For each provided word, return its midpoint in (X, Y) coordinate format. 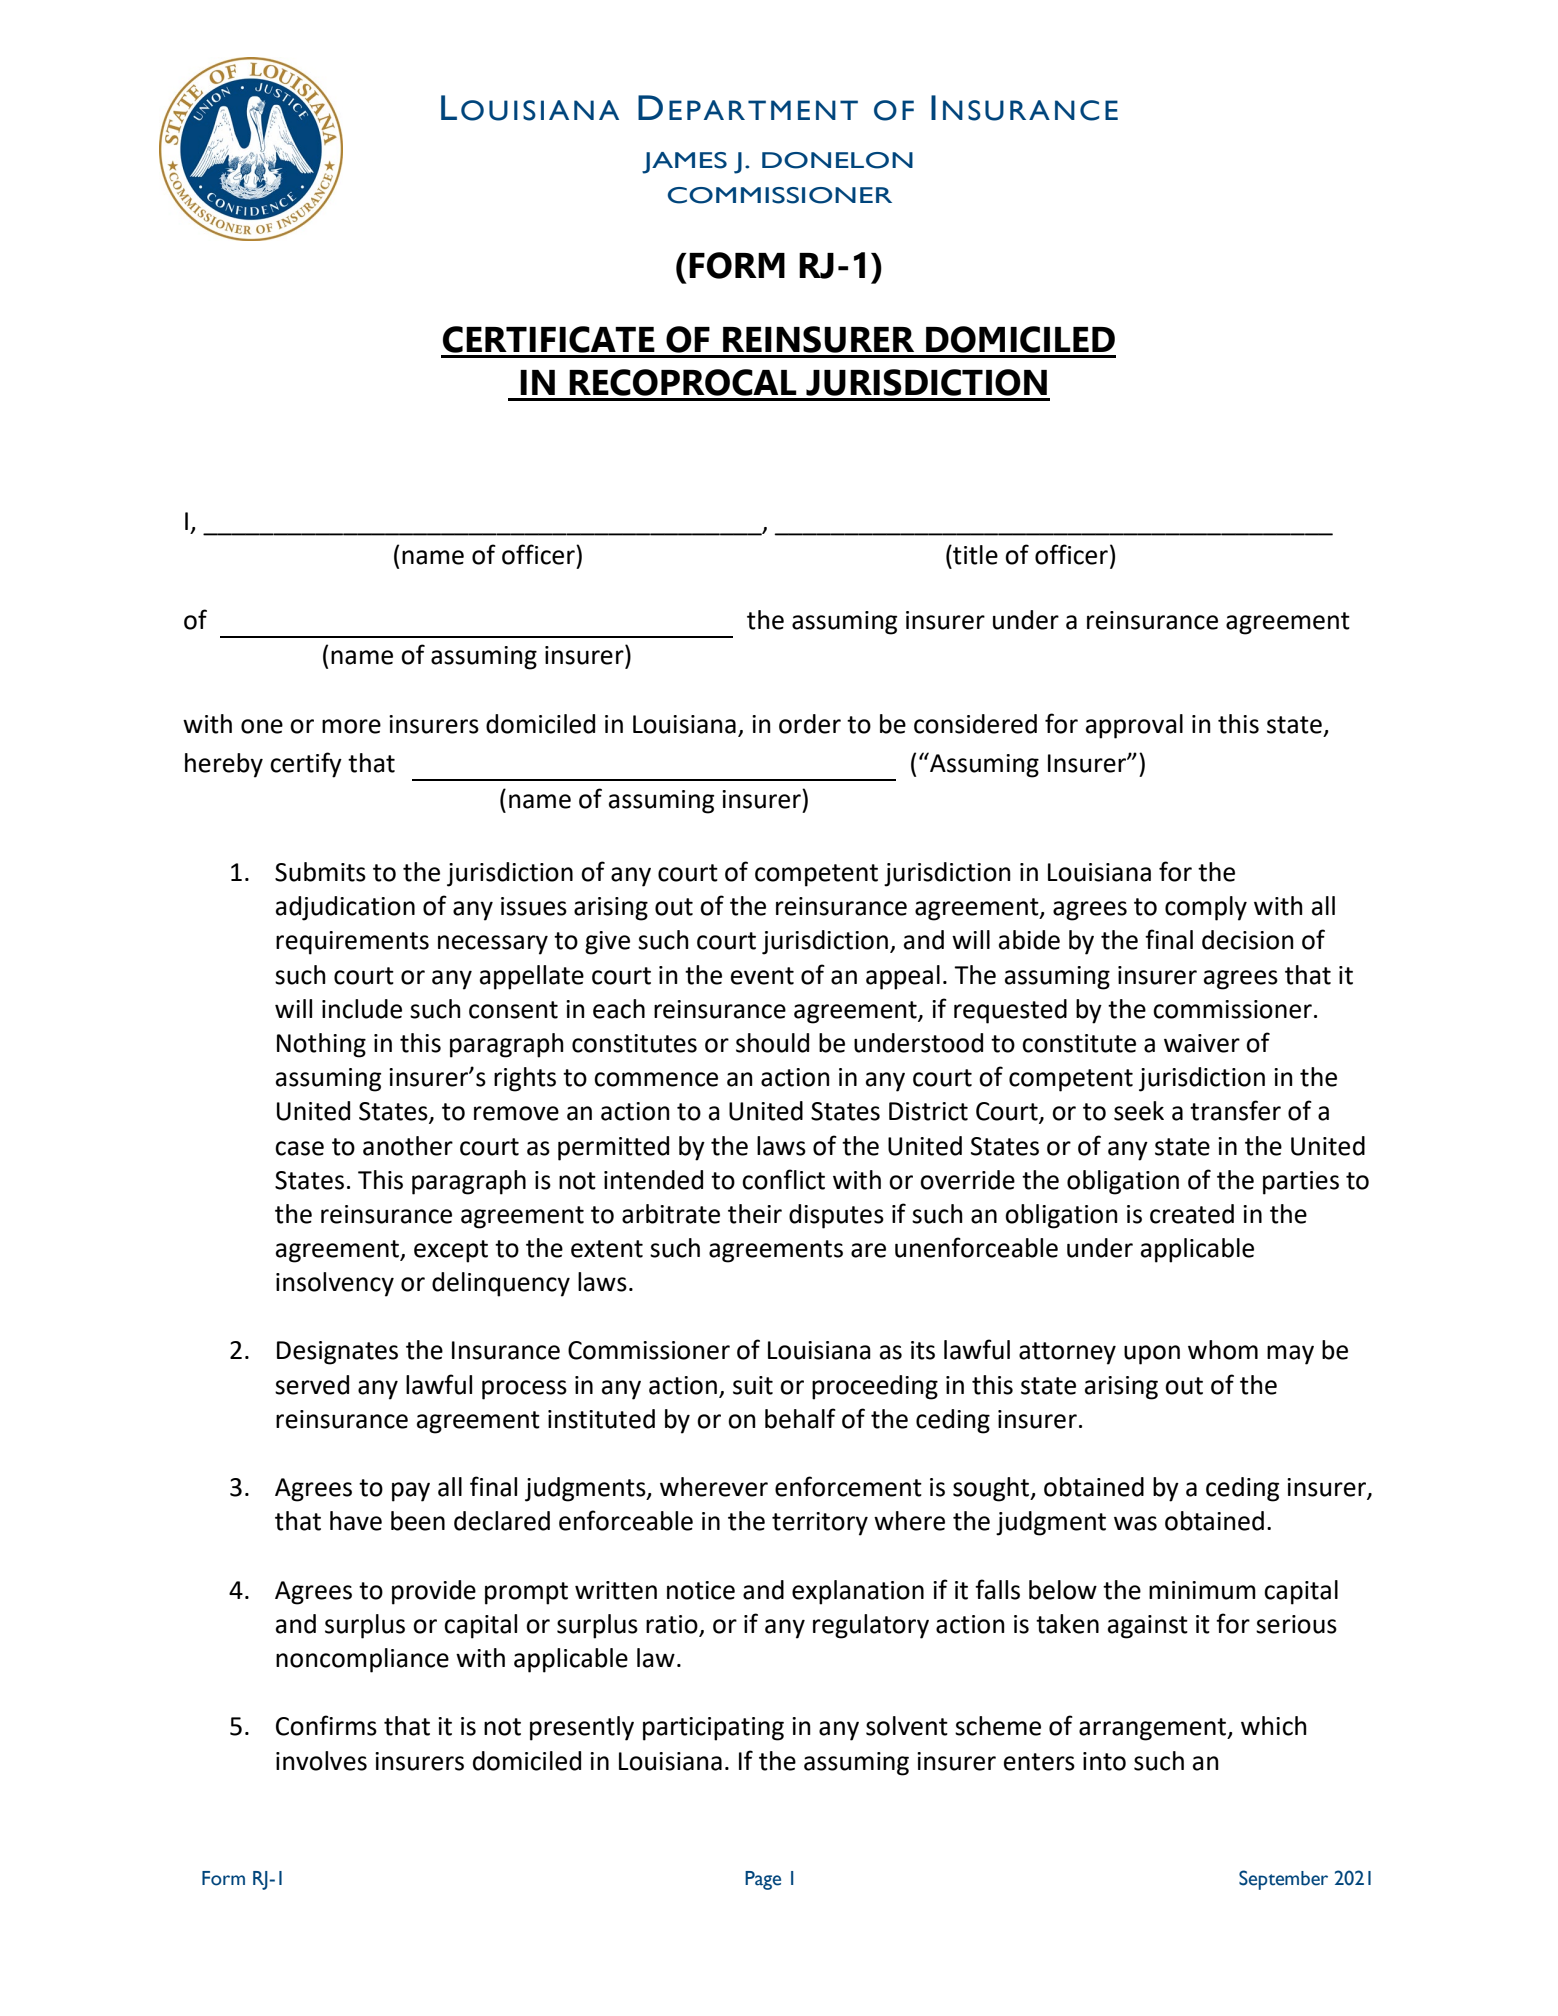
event (762, 976)
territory (820, 1524)
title (974, 555)
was (1135, 1523)
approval (1134, 726)
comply (1206, 908)
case (299, 1148)
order (810, 724)
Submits (320, 872)
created (1192, 1214)
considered (975, 724)
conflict (783, 1179)
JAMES (684, 163)
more (351, 726)
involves (321, 1761)
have (356, 1521)
